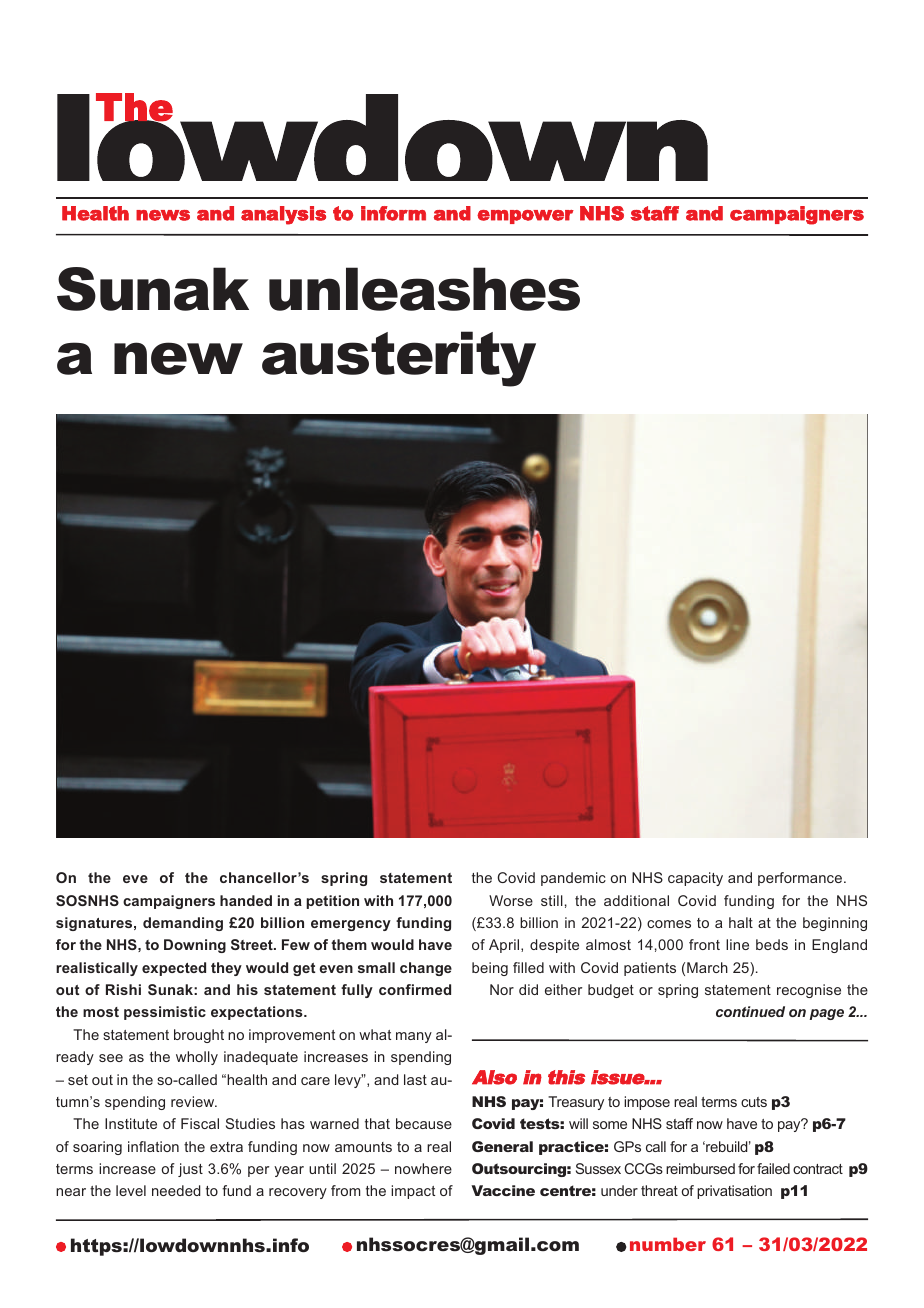 This screenshot has height=1308, width=924. I want to click on capacity, so click(695, 879).
